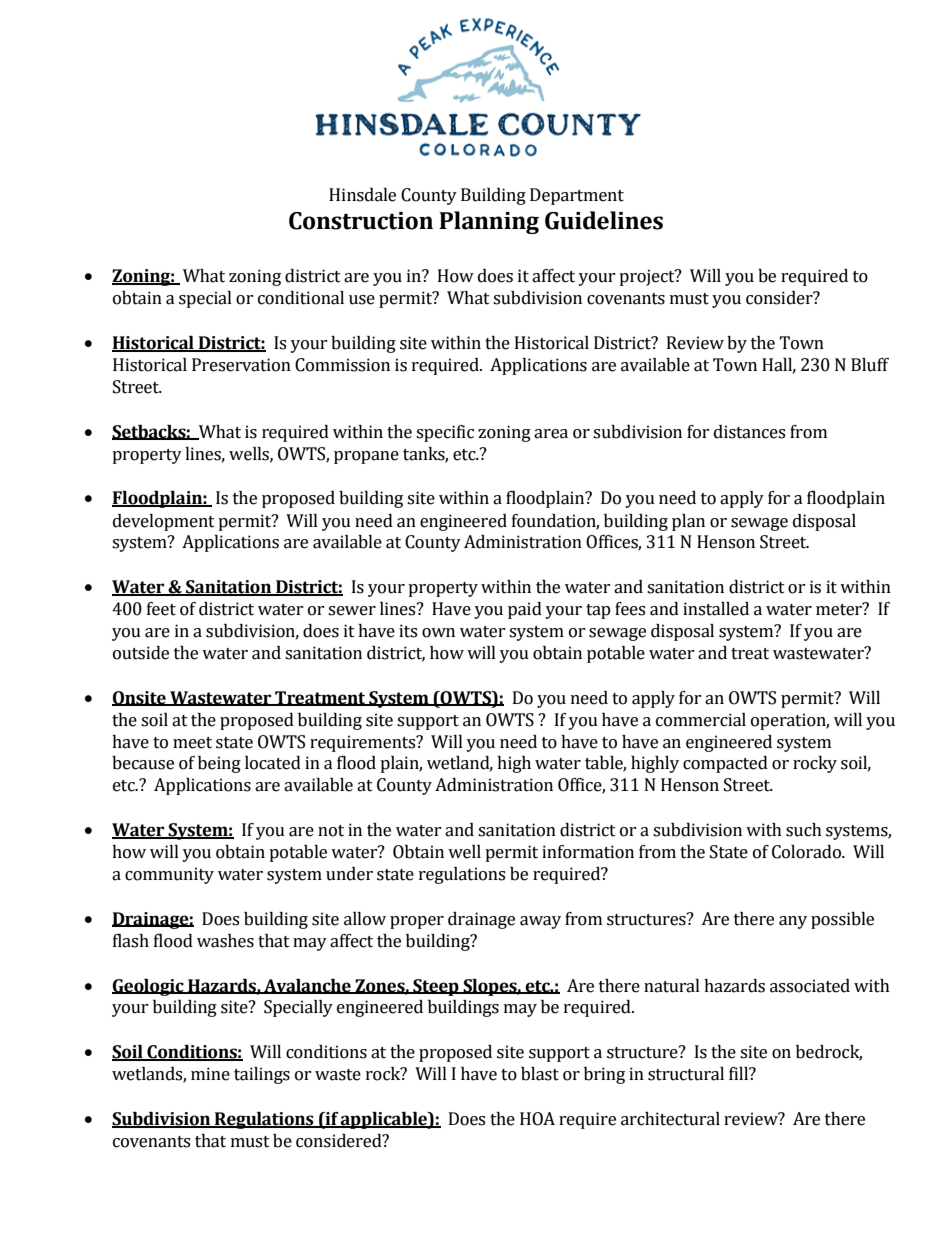 This image has width=952, height=1233. Describe the element at coordinates (551, 434) in the image. I see `area` at that location.
